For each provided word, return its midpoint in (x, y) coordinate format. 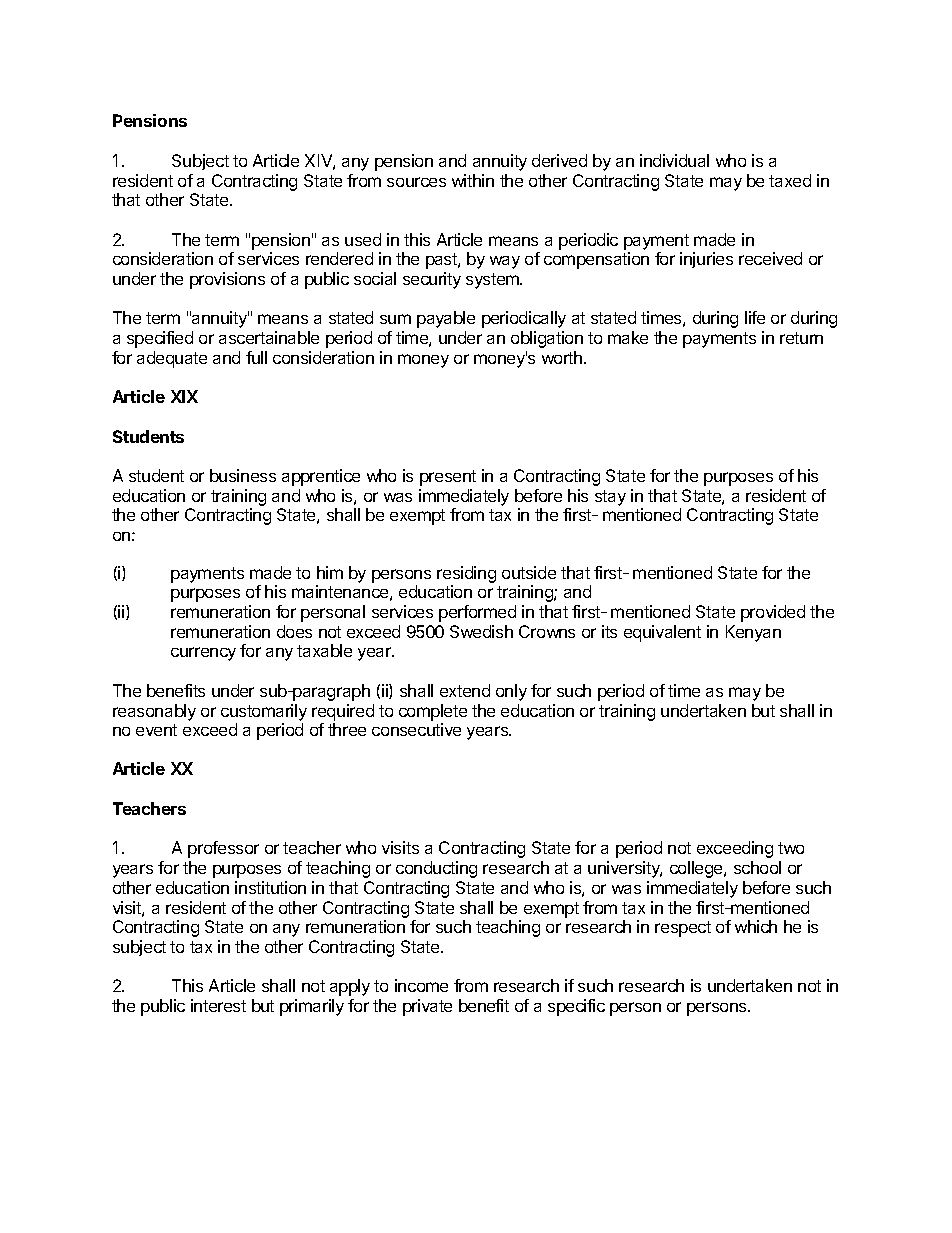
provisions (227, 280)
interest (218, 1005)
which (756, 926)
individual (674, 160)
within (473, 180)
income (421, 985)
